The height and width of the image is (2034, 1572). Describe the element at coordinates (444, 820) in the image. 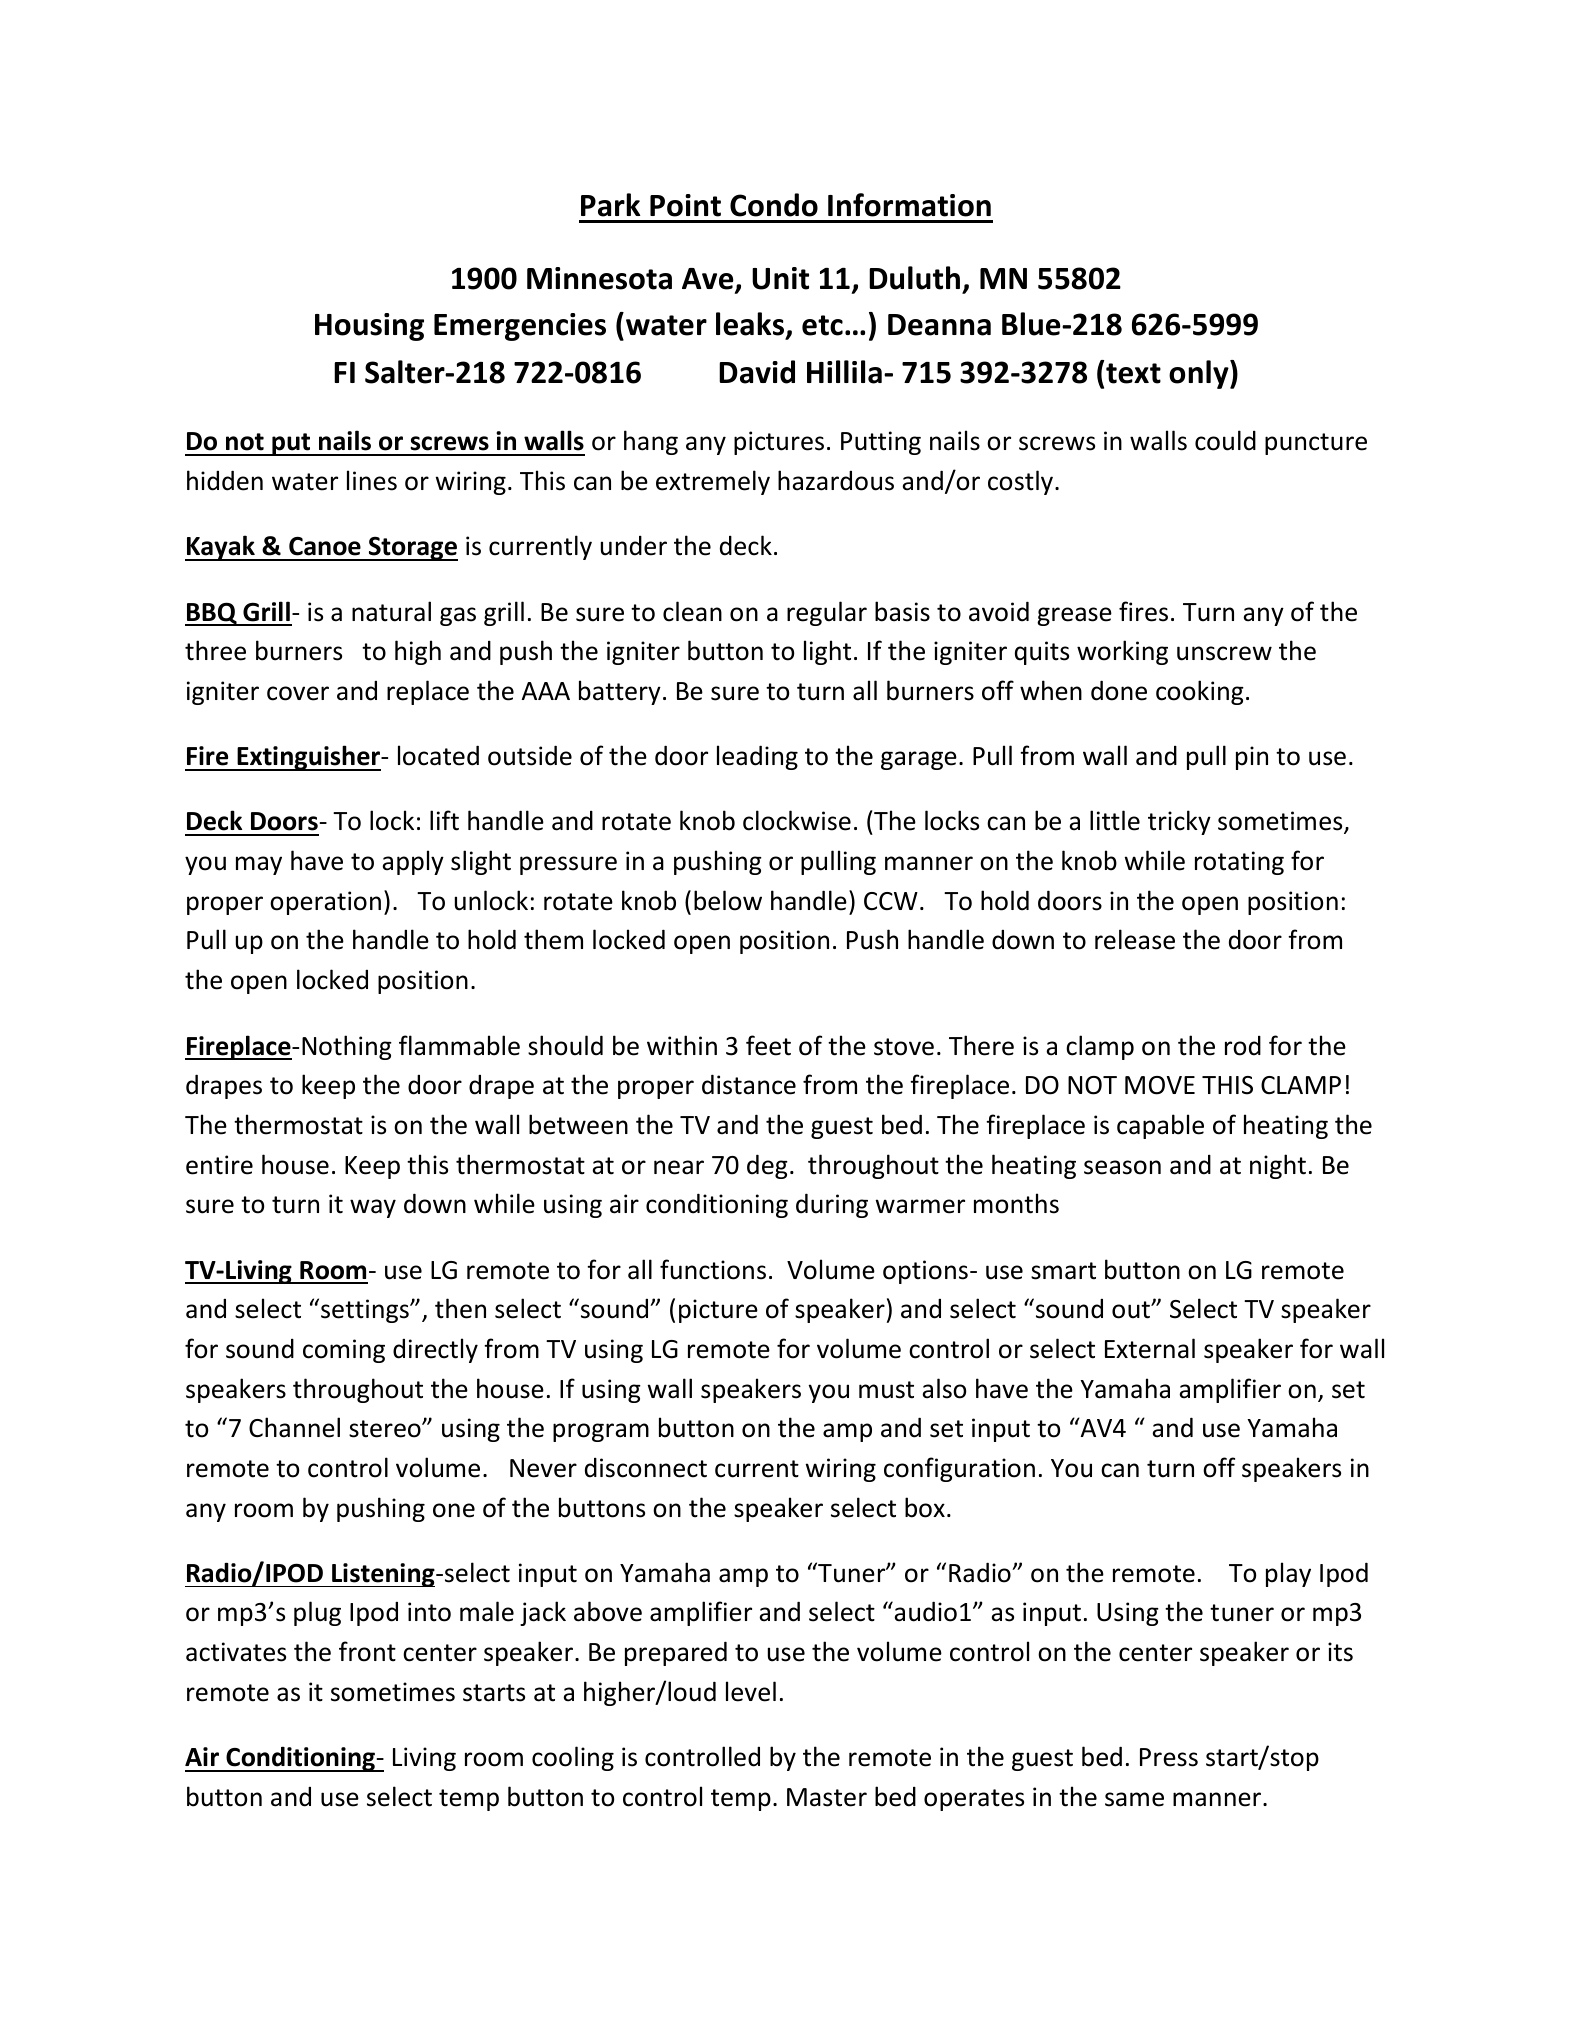

I see `lift` at that location.
